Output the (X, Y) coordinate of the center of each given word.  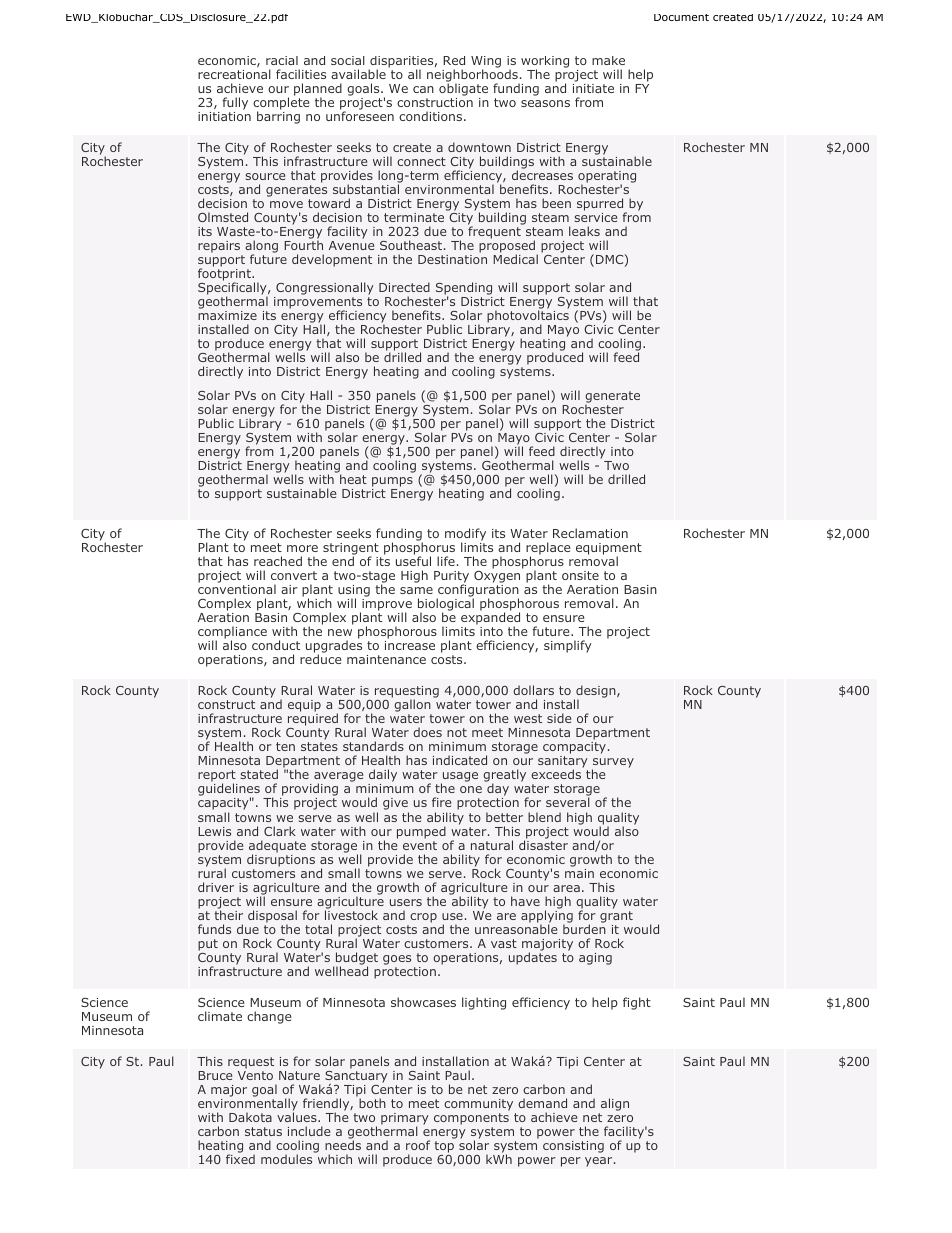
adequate (277, 847)
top (444, 1147)
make (608, 60)
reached (278, 561)
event (420, 845)
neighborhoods (473, 75)
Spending (464, 290)
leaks (584, 231)
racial (282, 60)
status (263, 1131)
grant (616, 917)
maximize (227, 315)
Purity (451, 578)
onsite (580, 575)
